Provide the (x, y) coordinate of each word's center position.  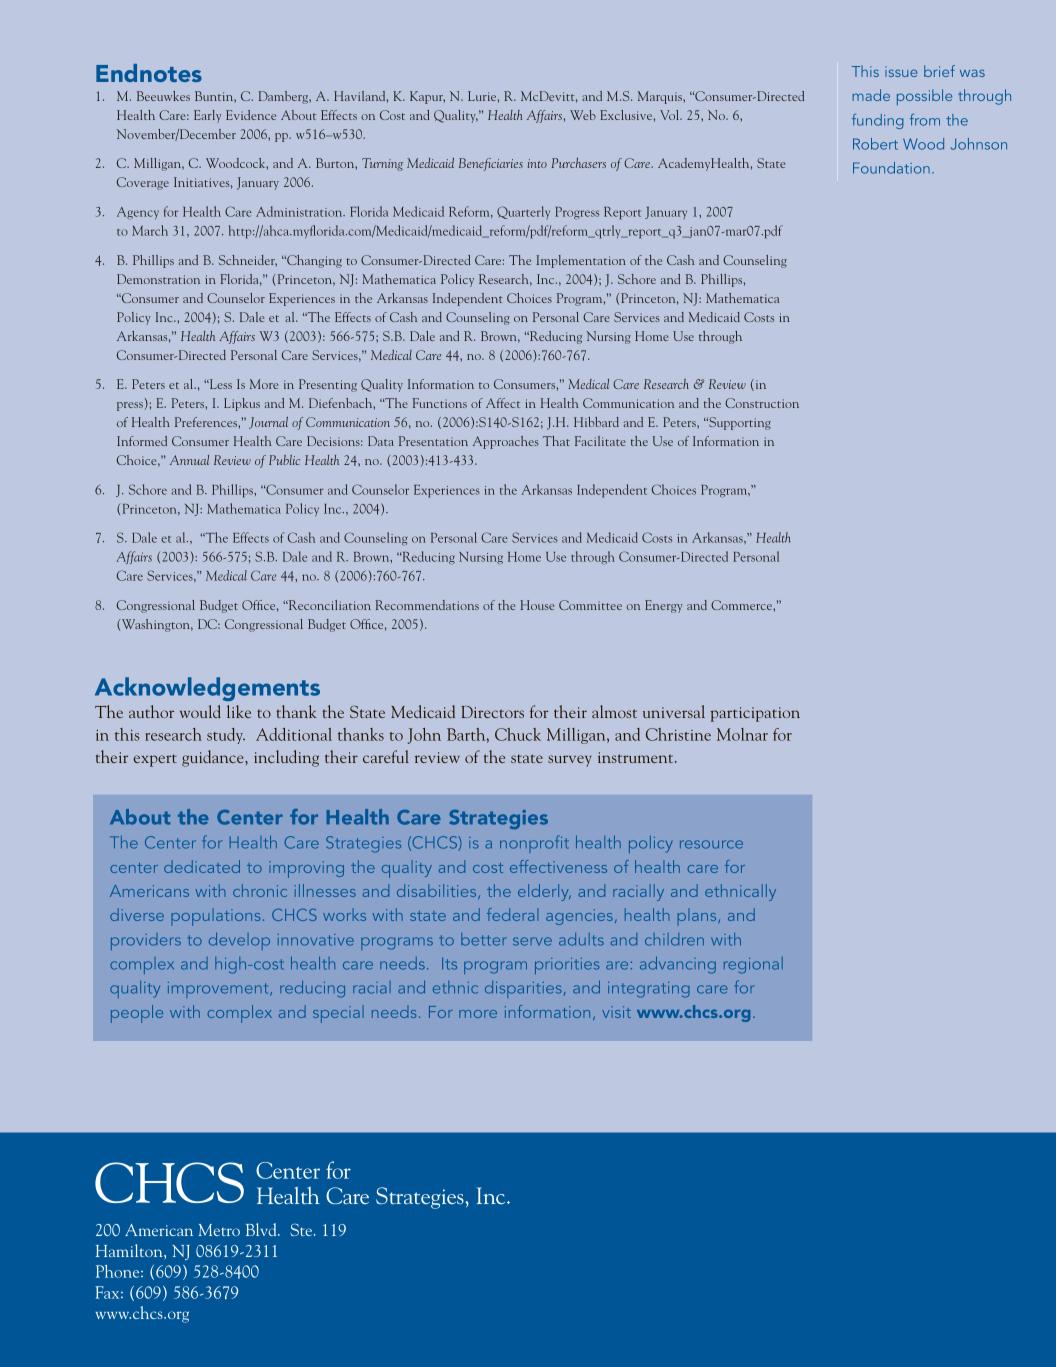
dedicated (202, 866)
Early (207, 116)
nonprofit (534, 844)
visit (616, 1012)
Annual (189, 460)
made (871, 95)
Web (583, 115)
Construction (762, 403)
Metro (219, 1230)
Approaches (506, 442)
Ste (302, 1230)
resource (711, 844)
